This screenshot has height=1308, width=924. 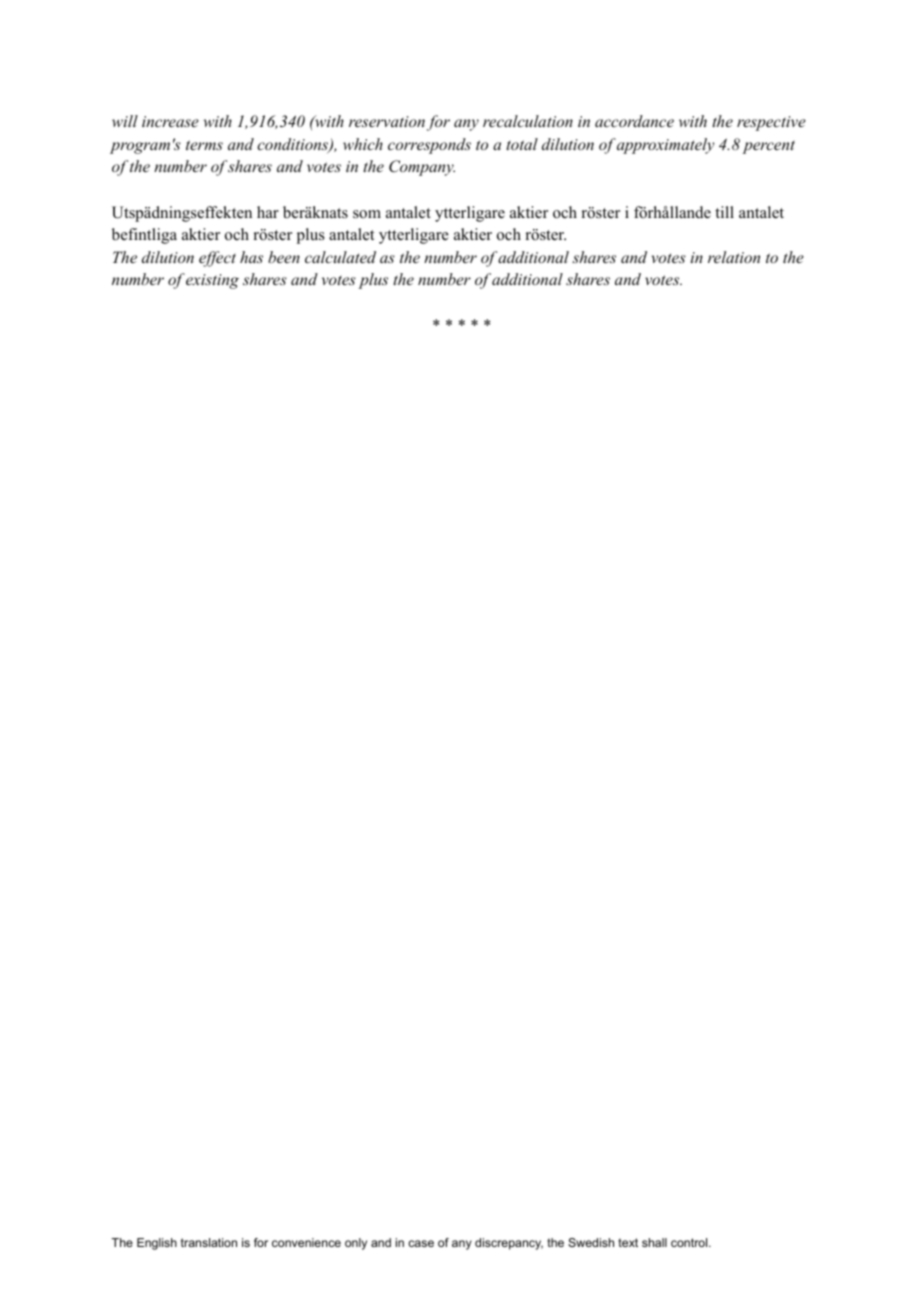 What do you see at coordinates (734, 257) in the screenshot?
I see `relation` at bounding box center [734, 257].
